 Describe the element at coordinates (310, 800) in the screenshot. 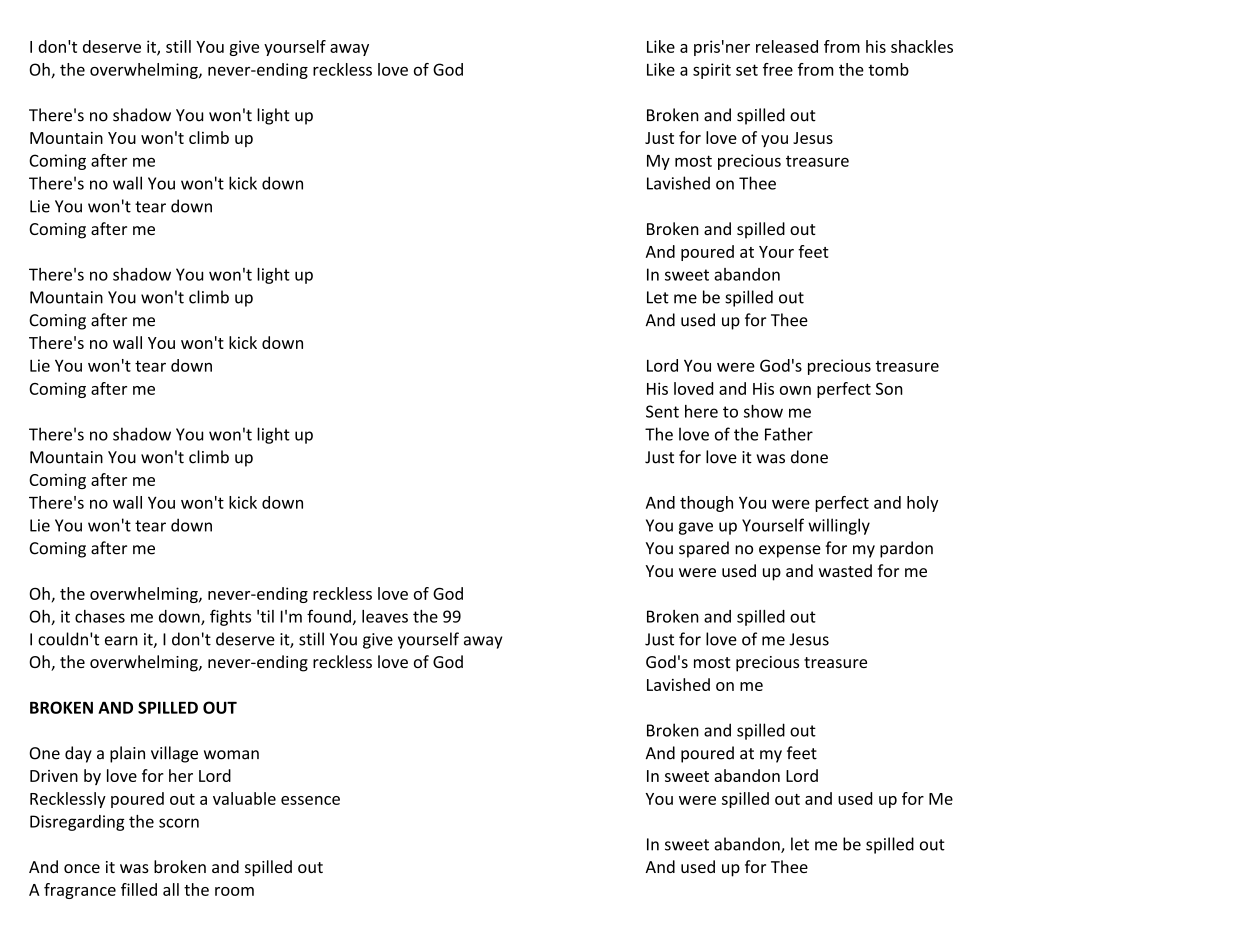

I see `essence` at that location.
